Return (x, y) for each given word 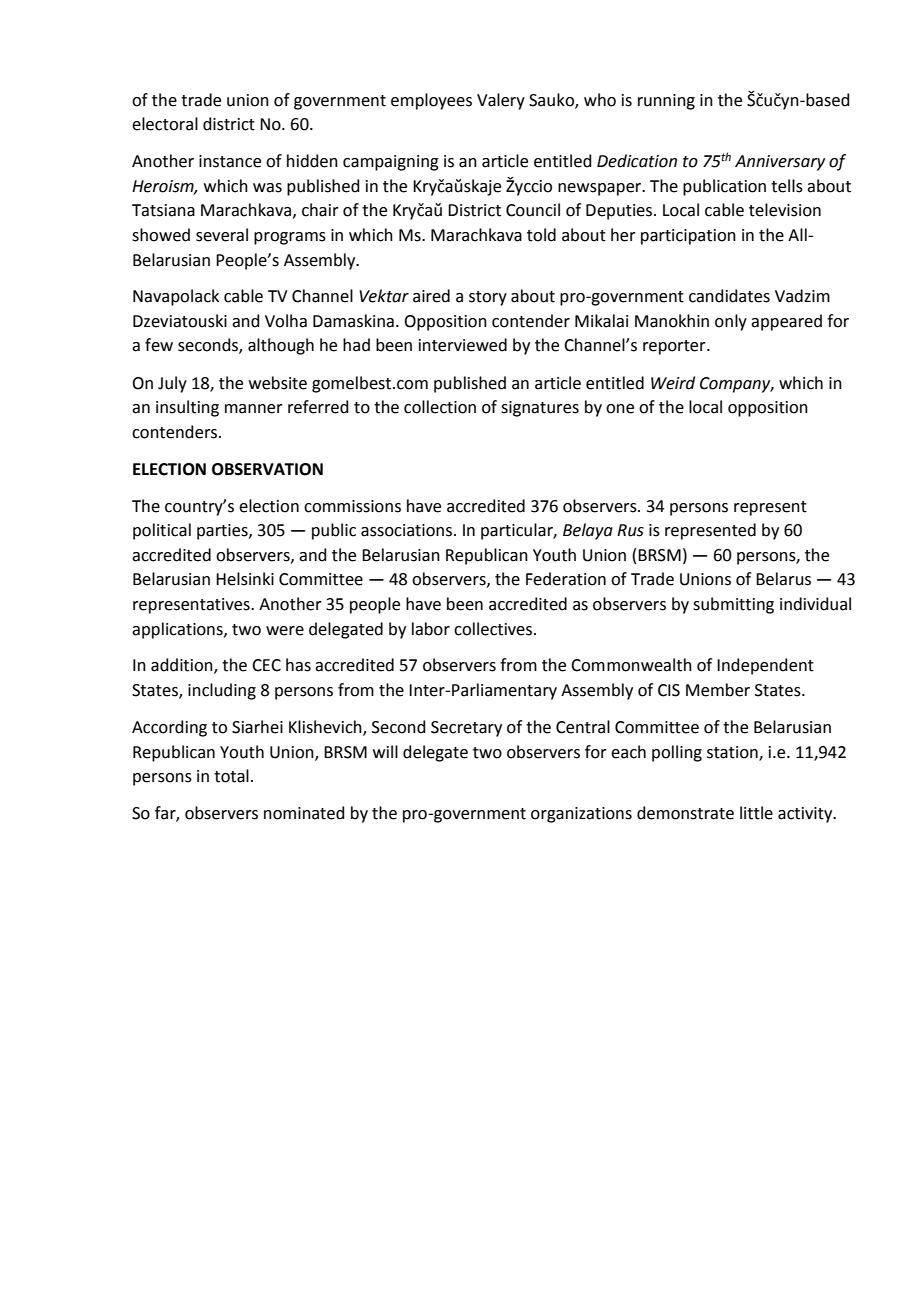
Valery (501, 101)
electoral (165, 124)
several (222, 235)
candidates (729, 296)
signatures (540, 409)
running (666, 102)
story (488, 298)
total (231, 776)
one (620, 409)
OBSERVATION (267, 469)
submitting (733, 605)
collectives (494, 629)
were (285, 631)
